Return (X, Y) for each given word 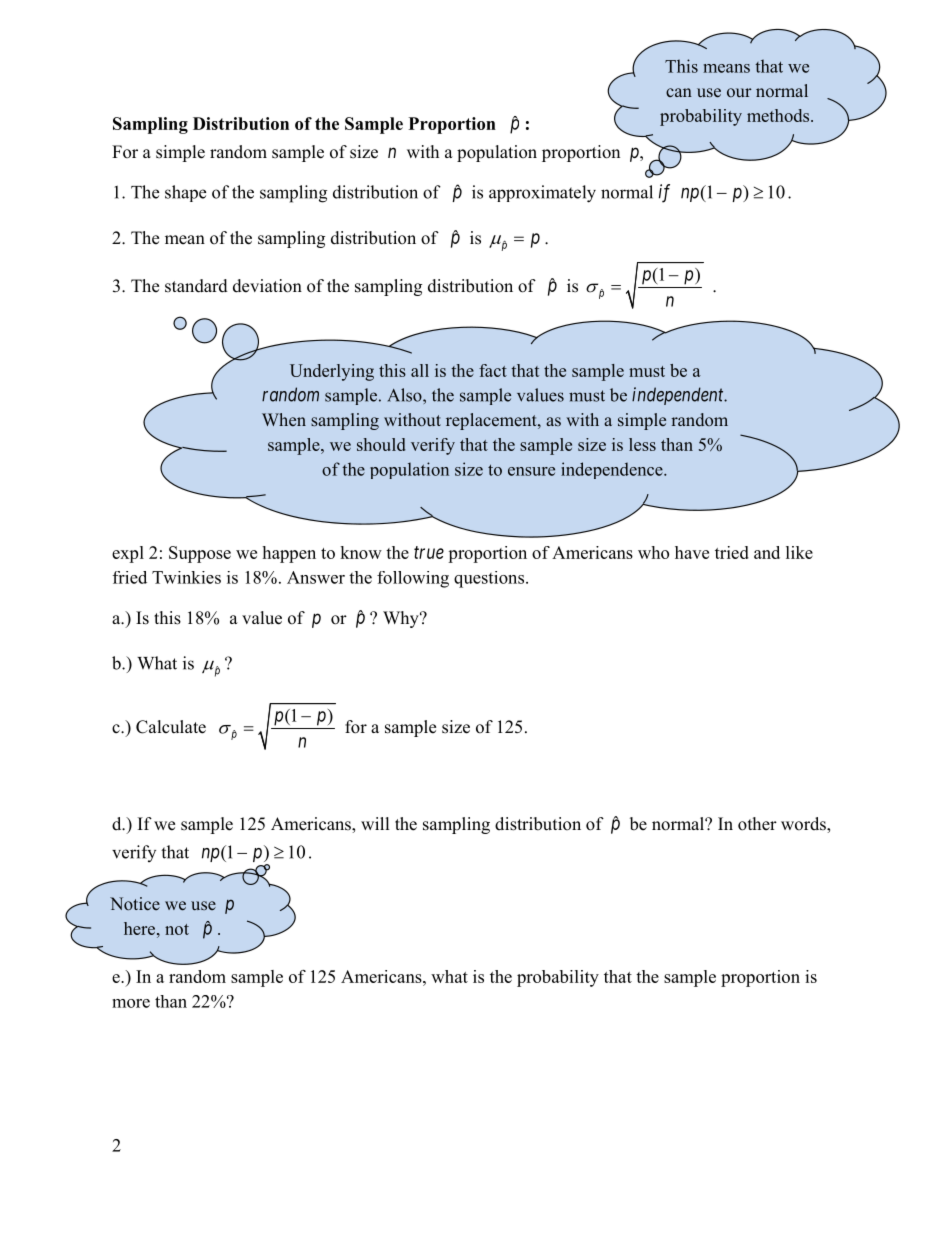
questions (489, 579)
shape (185, 193)
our (739, 92)
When (284, 419)
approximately (542, 194)
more (131, 1003)
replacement (492, 421)
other (757, 824)
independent (679, 396)
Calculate (171, 727)
